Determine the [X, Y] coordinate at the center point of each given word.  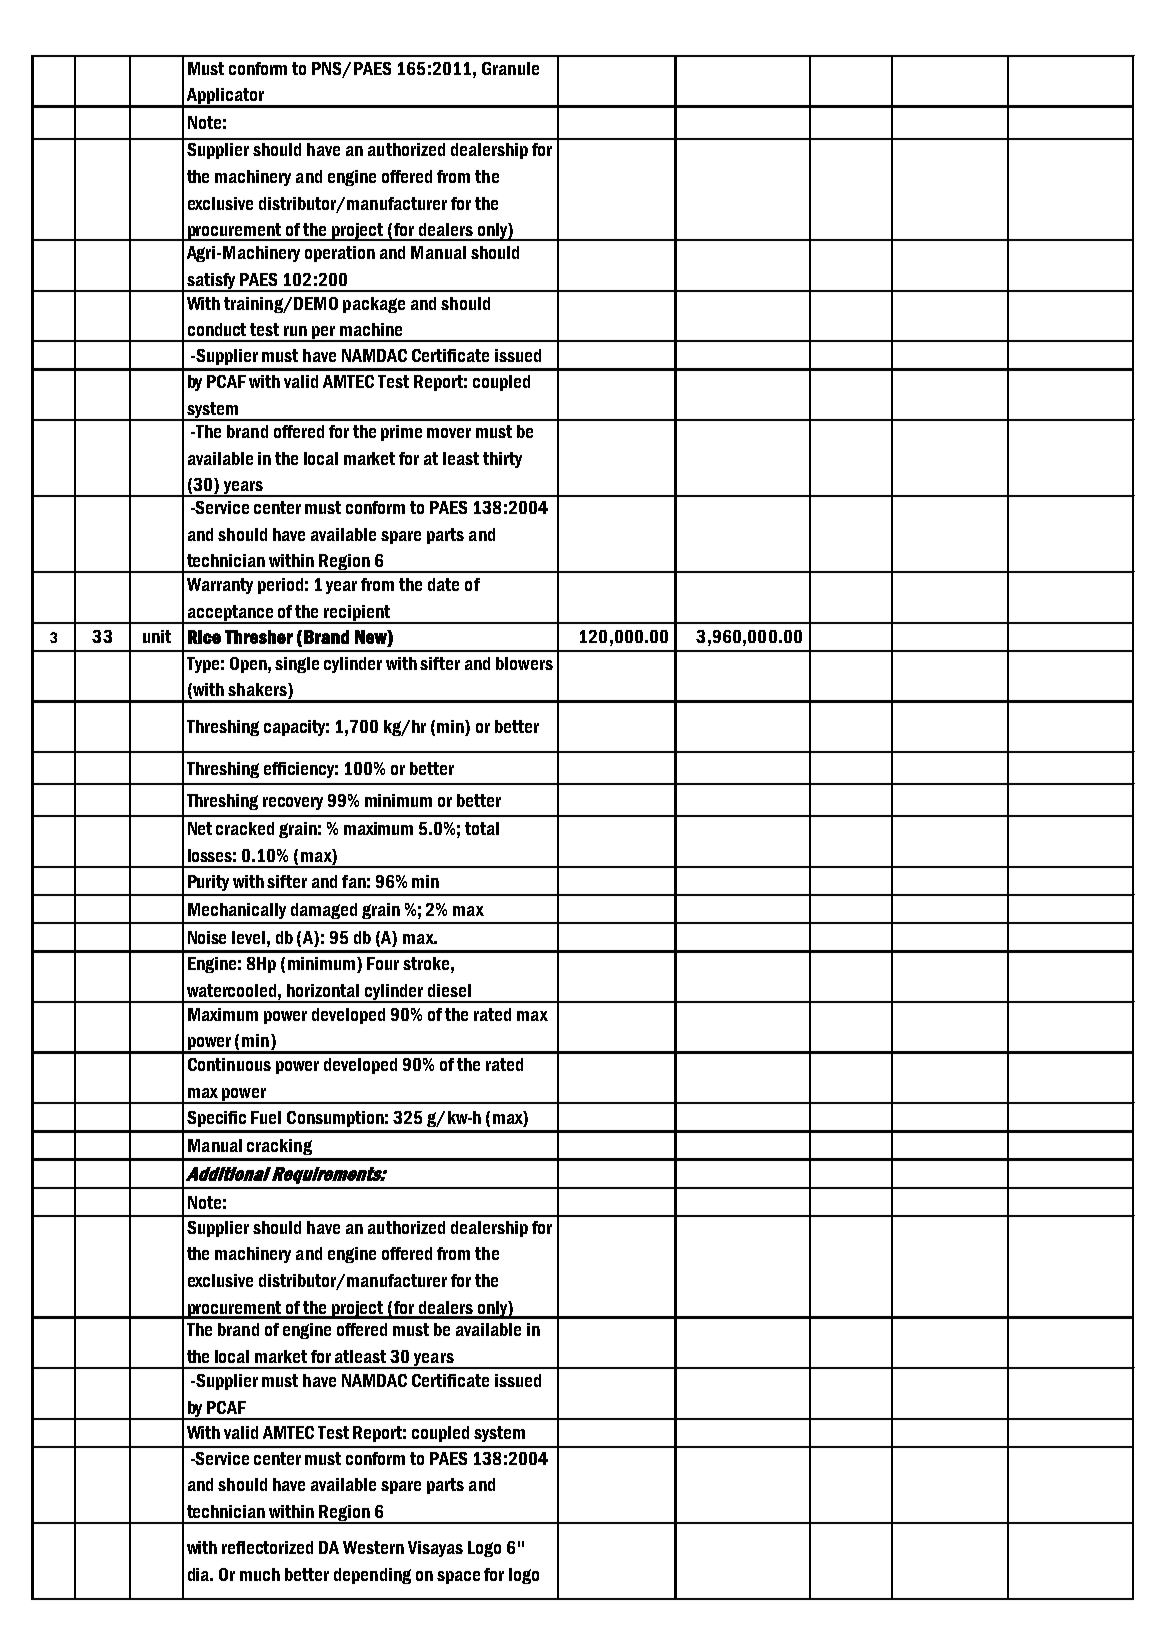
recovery [293, 803]
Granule [510, 68]
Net [200, 828]
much [260, 1574]
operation [340, 254]
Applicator [225, 97]
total [482, 828]
